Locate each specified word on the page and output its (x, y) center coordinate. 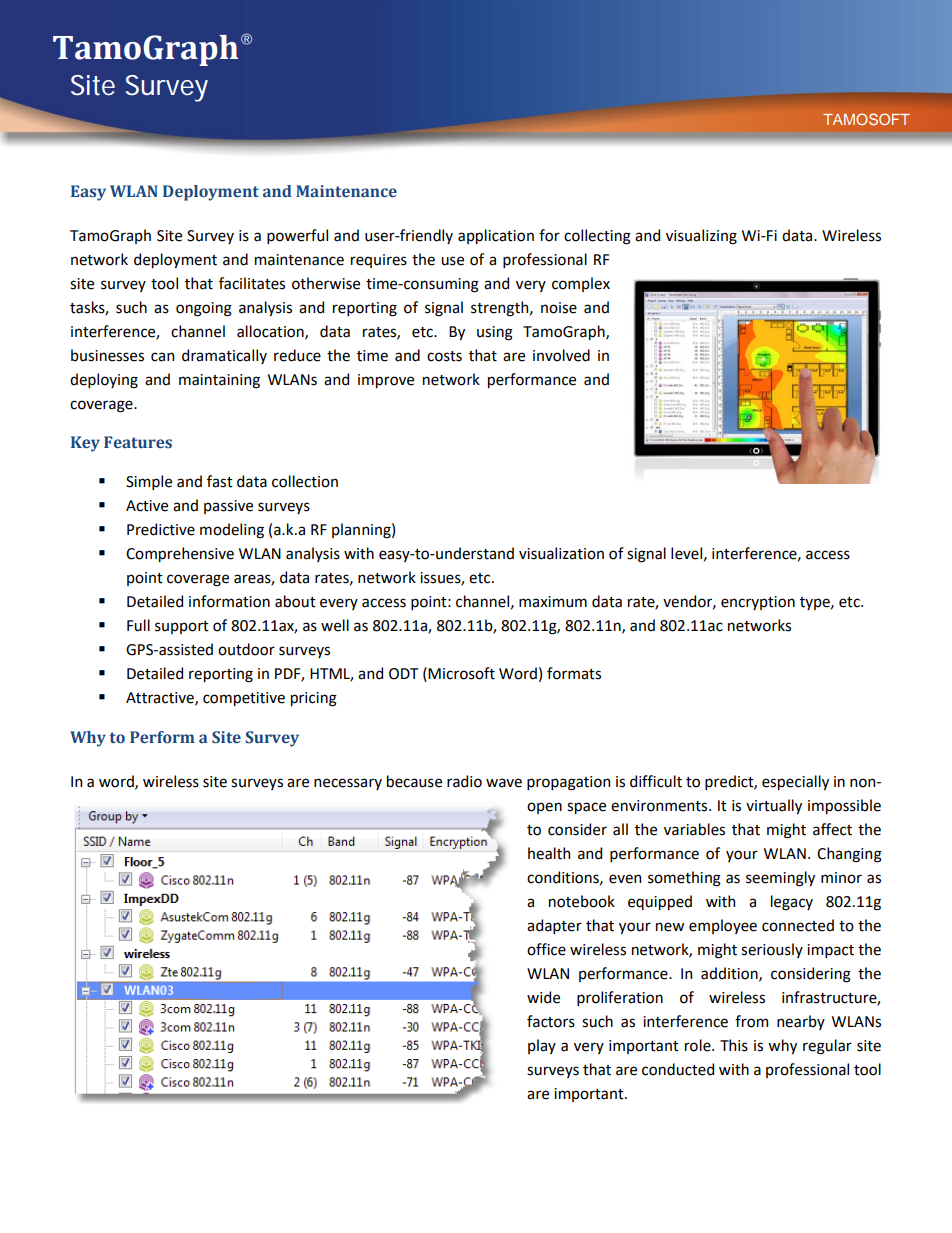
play (542, 1046)
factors (551, 1021)
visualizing (701, 237)
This (734, 1045)
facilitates (252, 283)
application (496, 236)
